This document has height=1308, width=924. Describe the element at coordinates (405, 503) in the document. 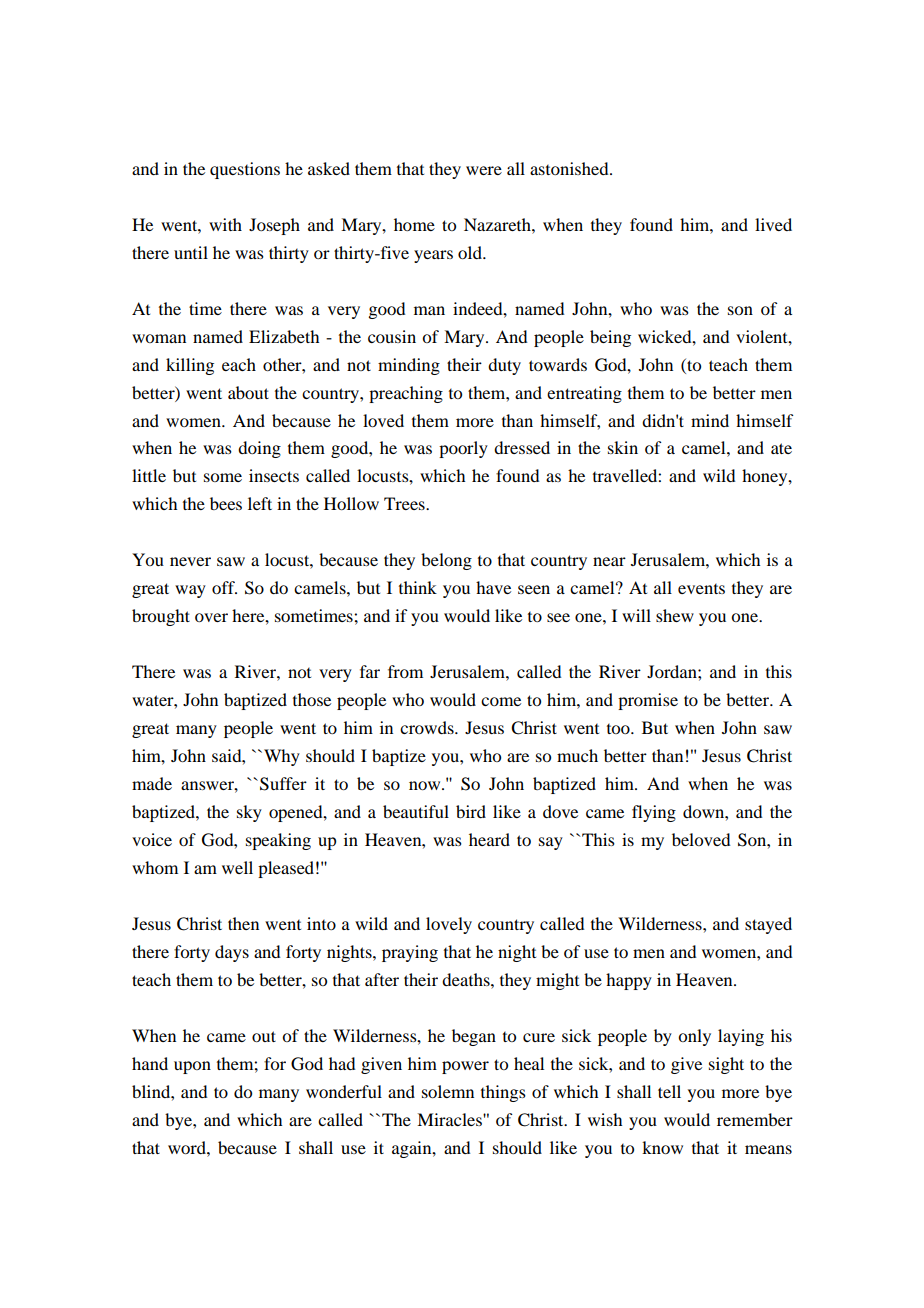

I see `Trees` at that location.
